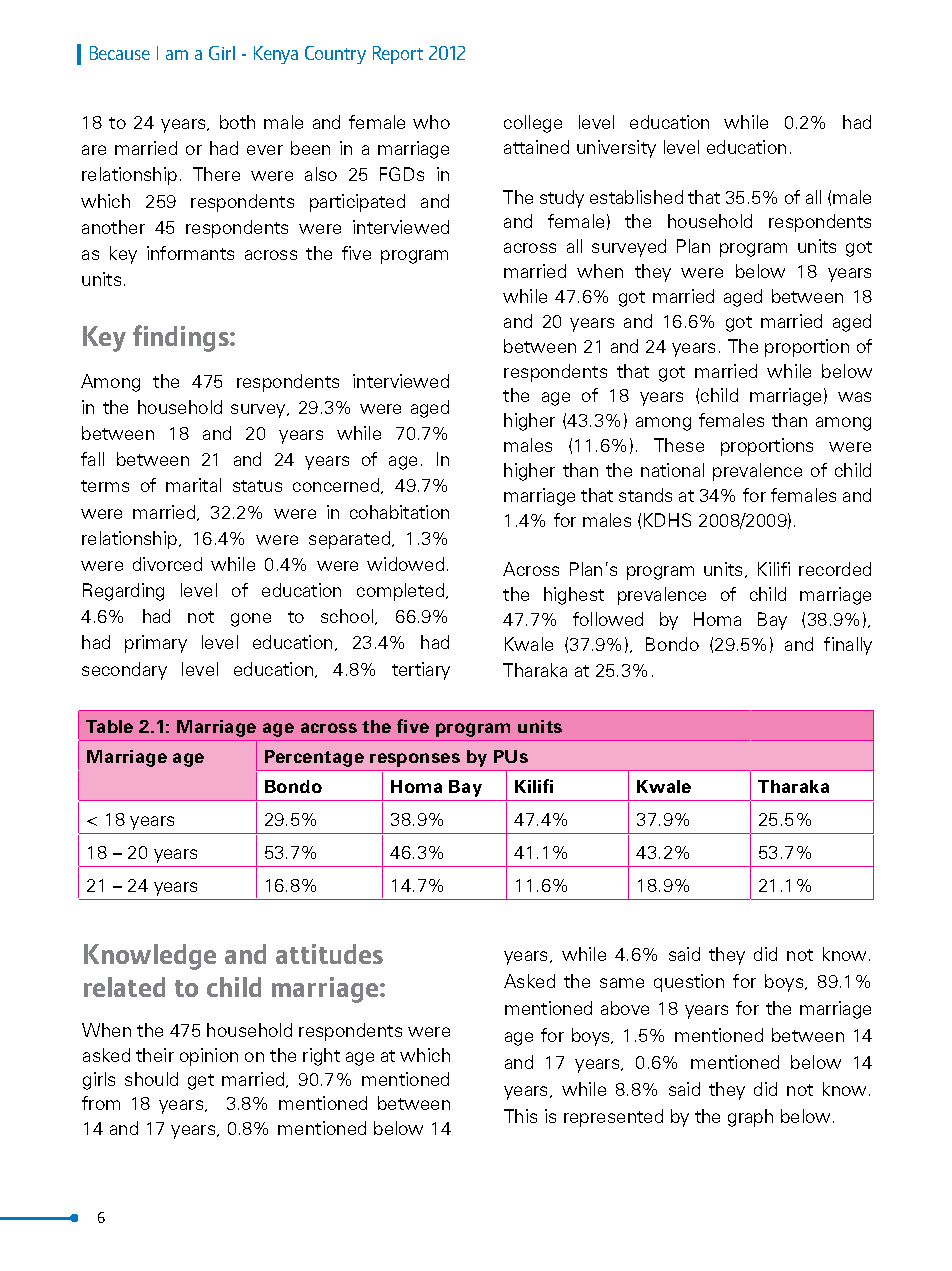 This screenshot has height=1271, width=952. What do you see at coordinates (237, 122) in the screenshot?
I see `both` at bounding box center [237, 122].
